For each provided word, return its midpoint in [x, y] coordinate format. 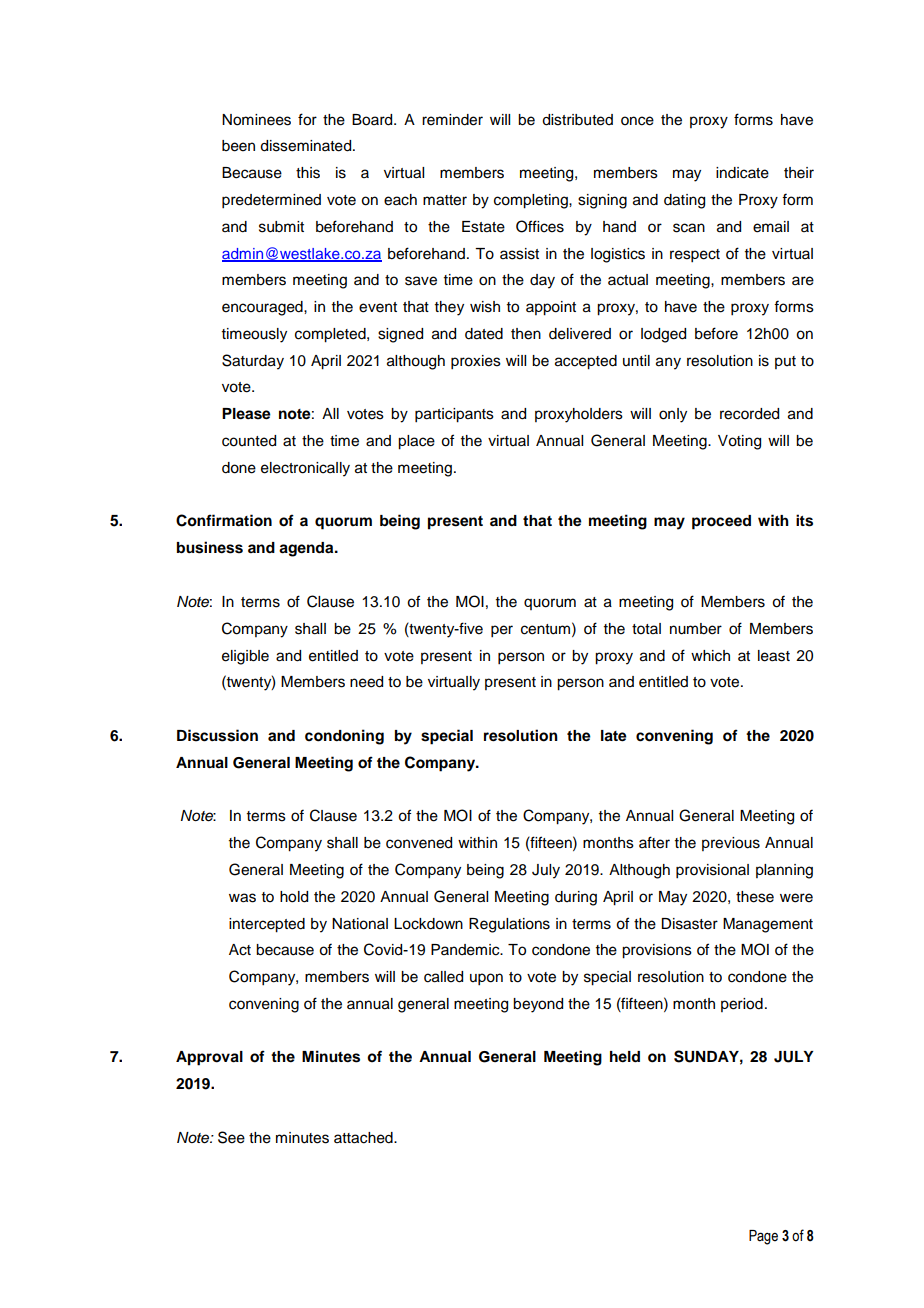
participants [454, 415]
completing [532, 201]
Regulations [509, 925]
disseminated [307, 146]
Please [246, 414]
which [710, 656]
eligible [245, 657]
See [231, 1137]
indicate [742, 173]
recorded [749, 414]
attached [364, 1138]
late [614, 736]
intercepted [267, 925]
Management [768, 925]
